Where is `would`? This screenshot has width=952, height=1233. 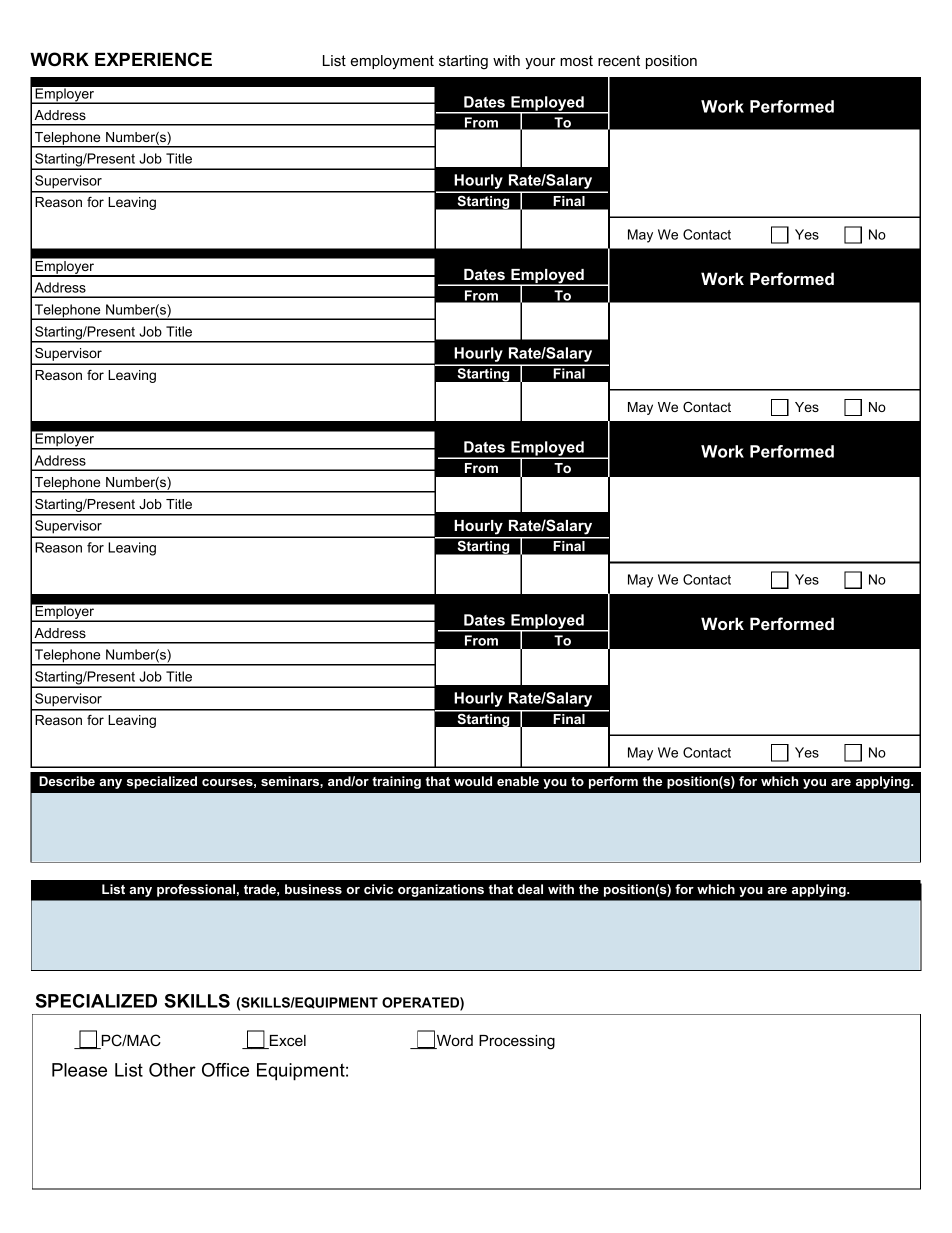 would is located at coordinates (473, 781).
